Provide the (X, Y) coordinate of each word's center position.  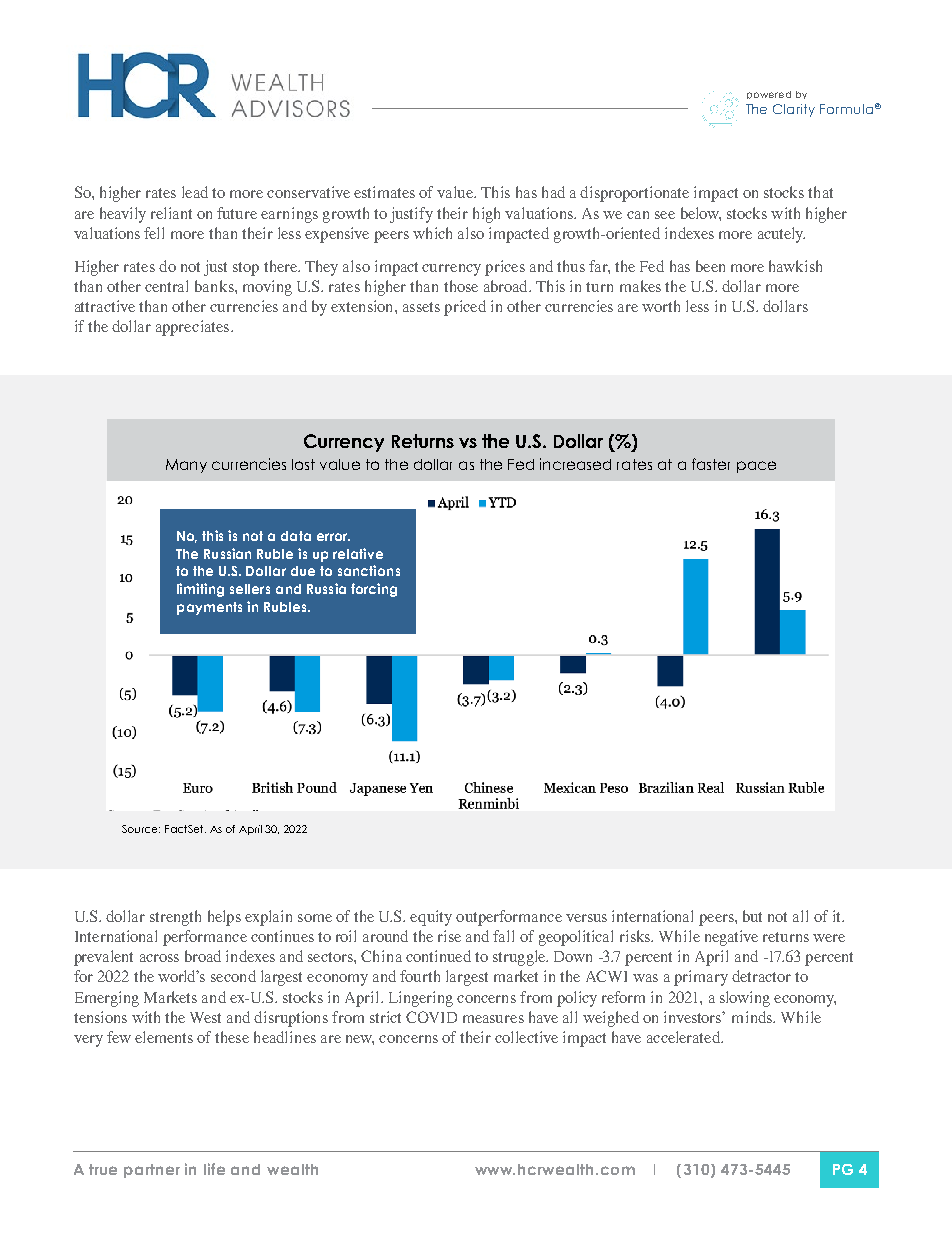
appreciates (194, 328)
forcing (374, 590)
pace (756, 467)
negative (731, 938)
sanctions (369, 570)
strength (175, 918)
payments (209, 608)
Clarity (794, 110)
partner (152, 1171)
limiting (200, 590)
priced (465, 308)
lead (195, 192)
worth (661, 306)
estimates (384, 192)
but (752, 916)
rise (449, 936)
